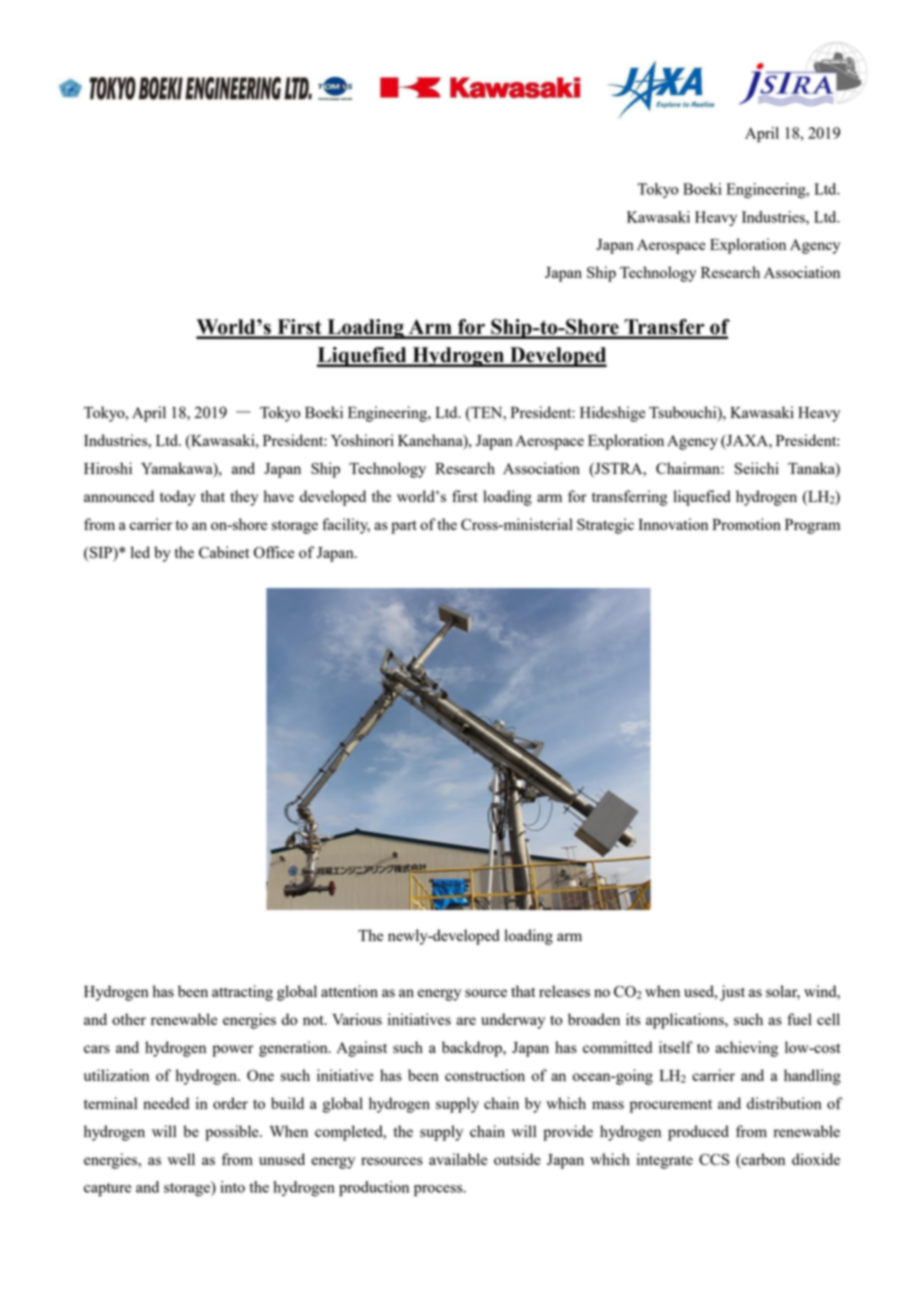 The image size is (924, 1308). I want to click on part, so click(404, 527).
